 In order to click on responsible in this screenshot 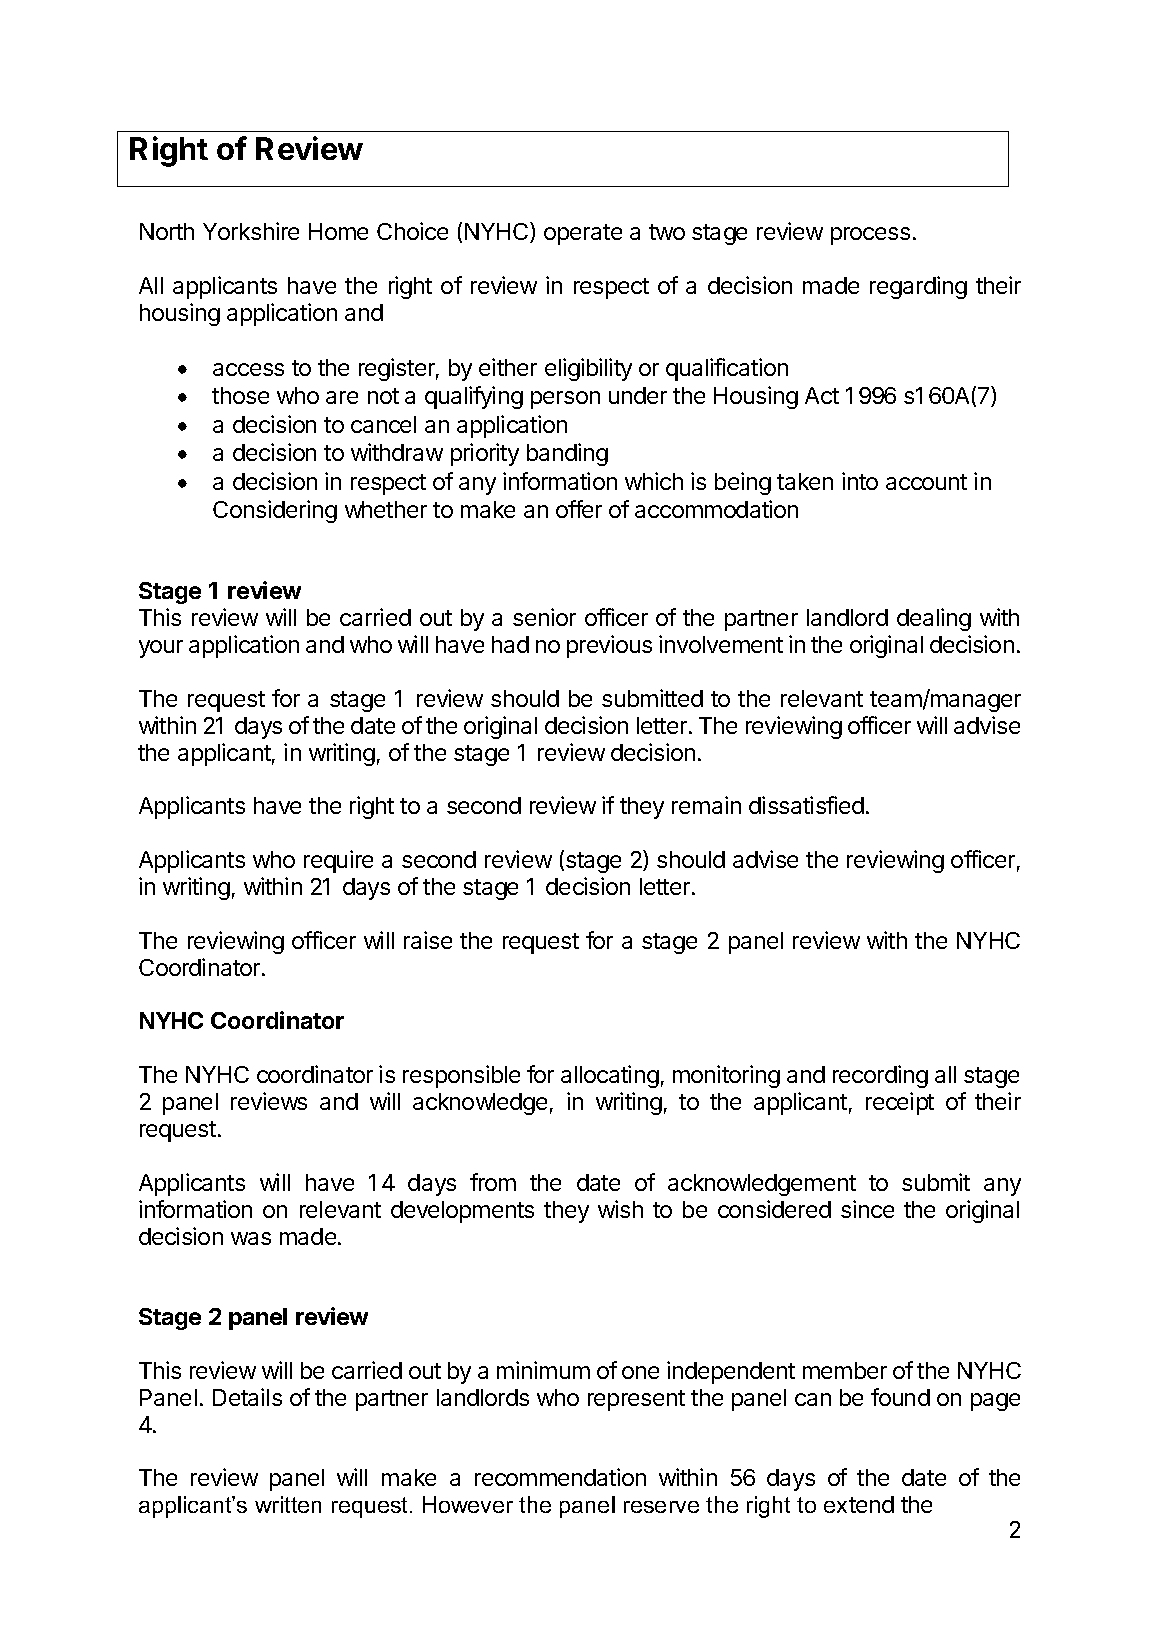, I will do `click(461, 1076)`.
